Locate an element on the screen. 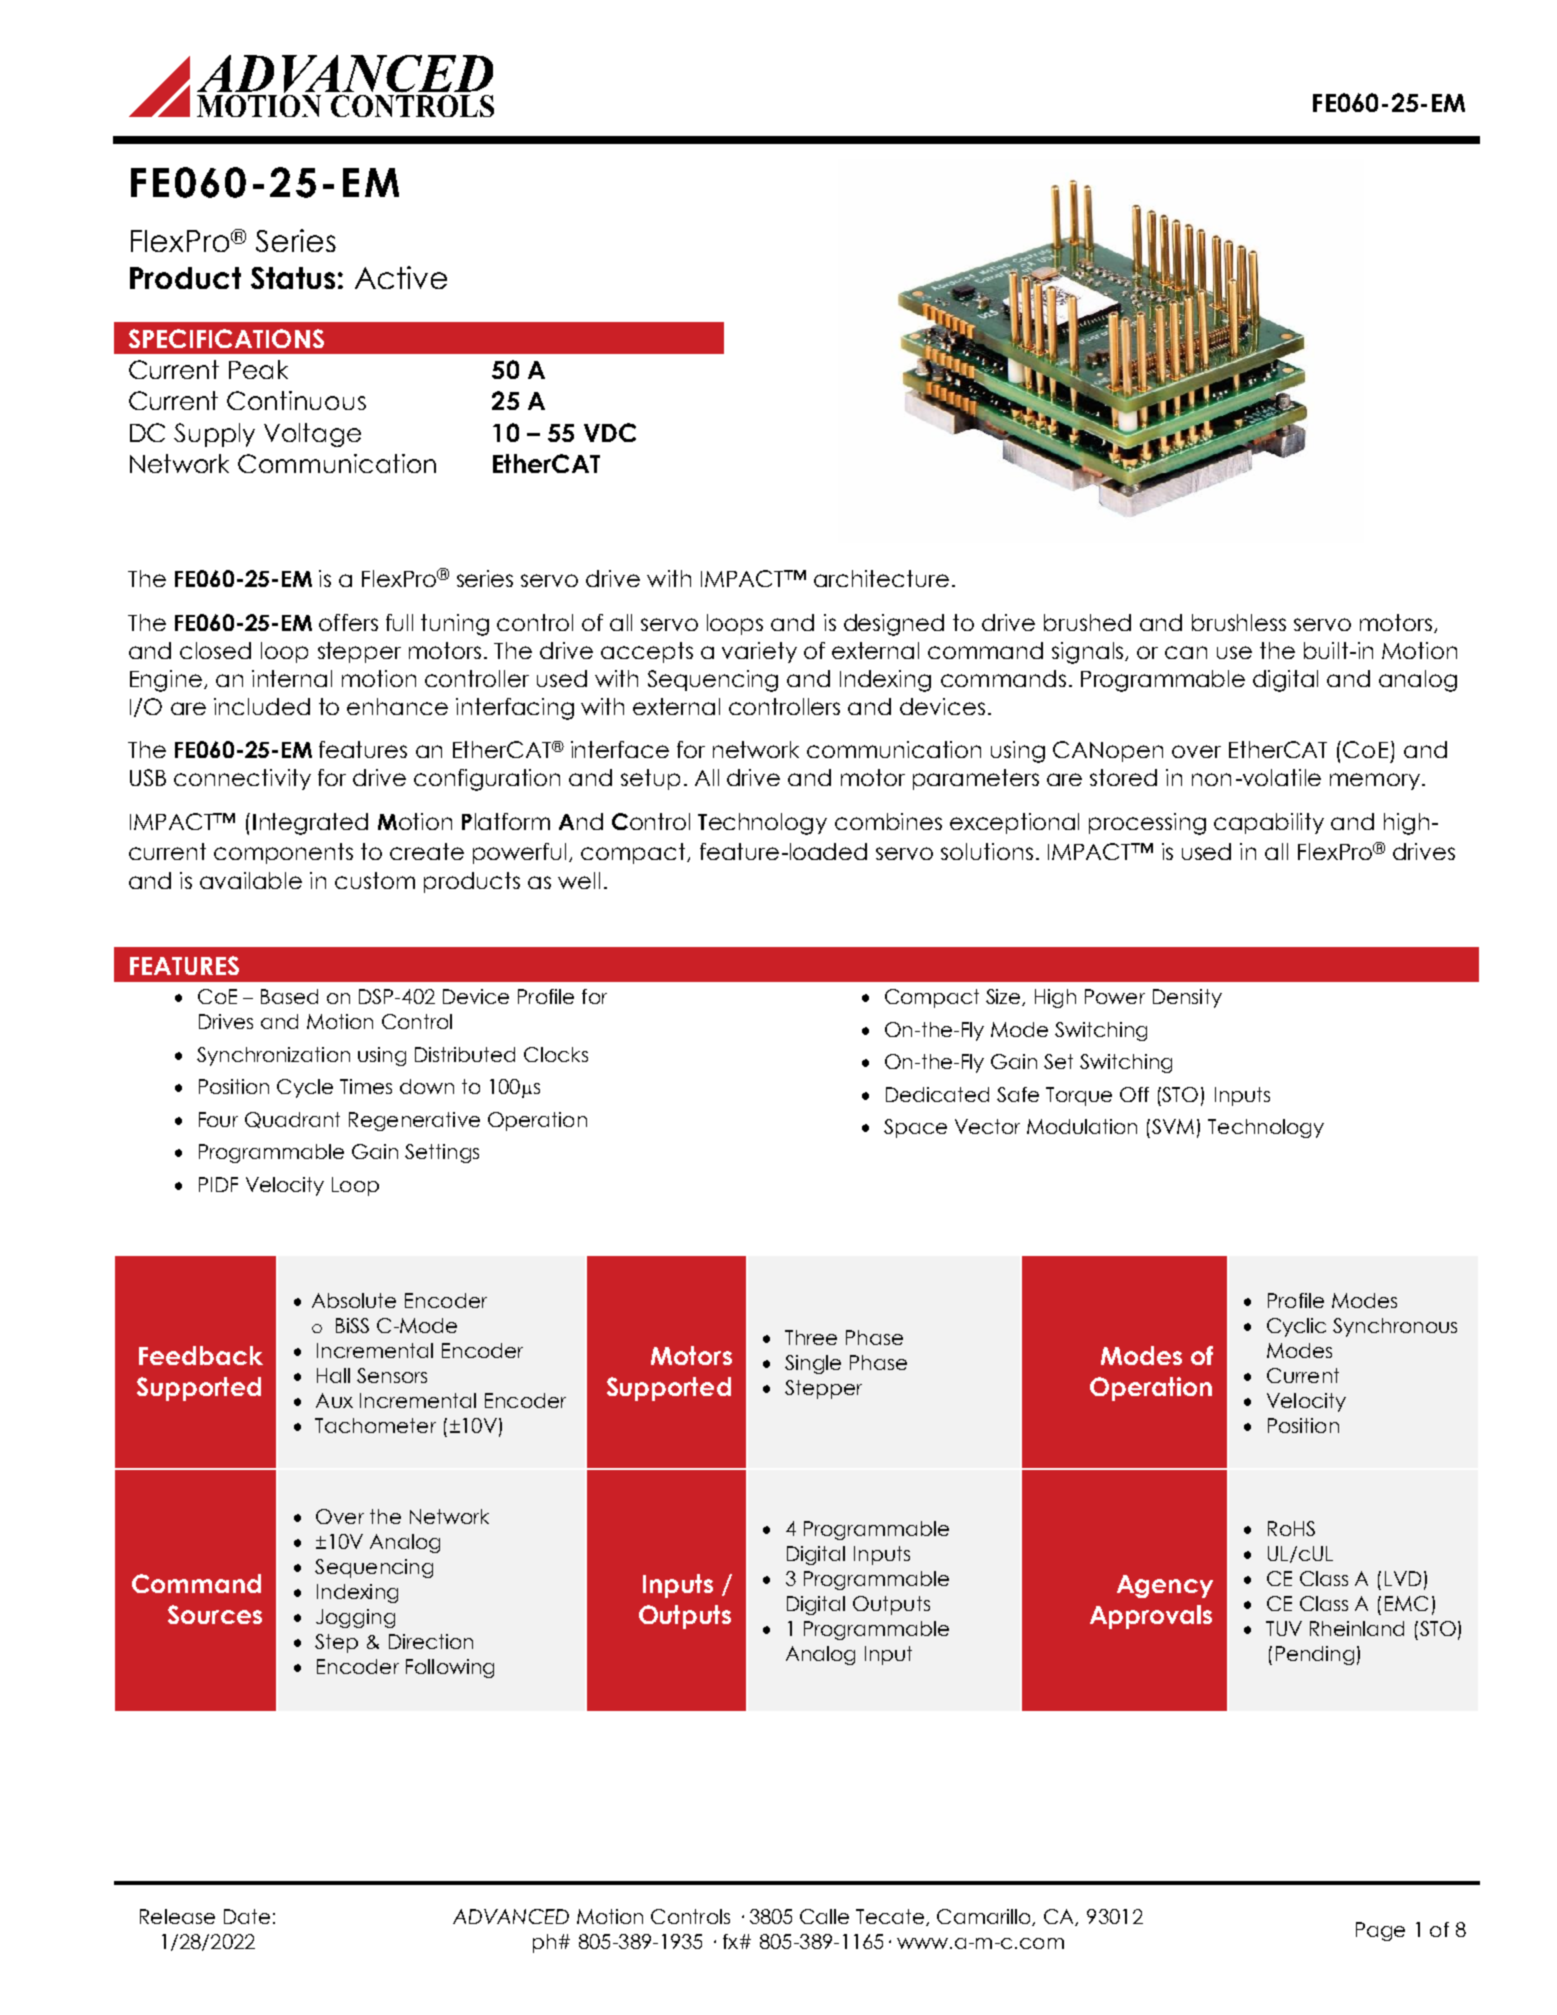 Image resolution: width=1557 pixels, height=2015 pixels. Quadrant is located at coordinates (292, 1120).
